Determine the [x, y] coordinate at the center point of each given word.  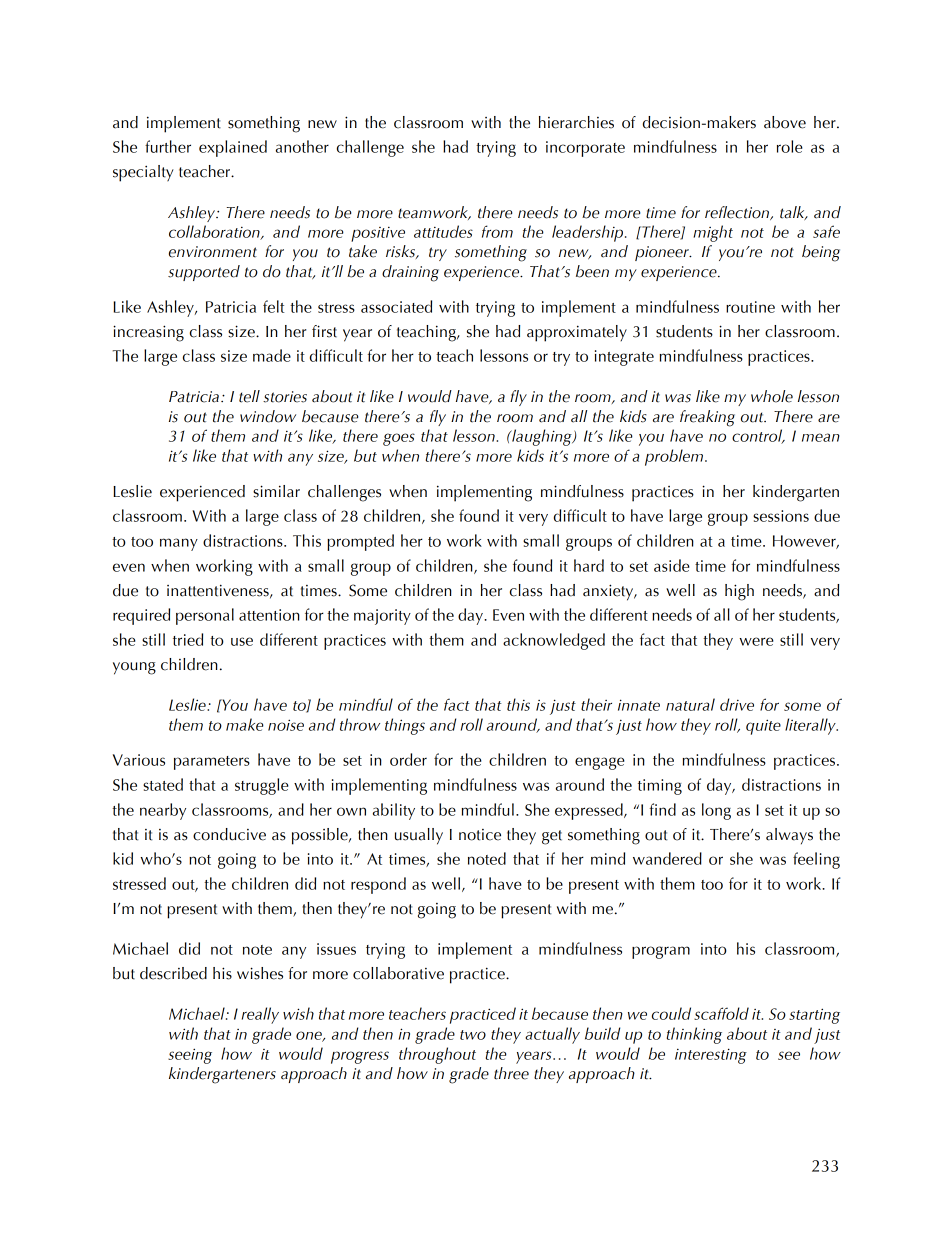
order [408, 759]
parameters [212, 763]
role [790, 146]
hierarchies [576, 122]
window [268, 416]
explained [233, 148]
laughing [542, 437]
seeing [190, 1056]
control [758, 436]
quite [763, 727]
